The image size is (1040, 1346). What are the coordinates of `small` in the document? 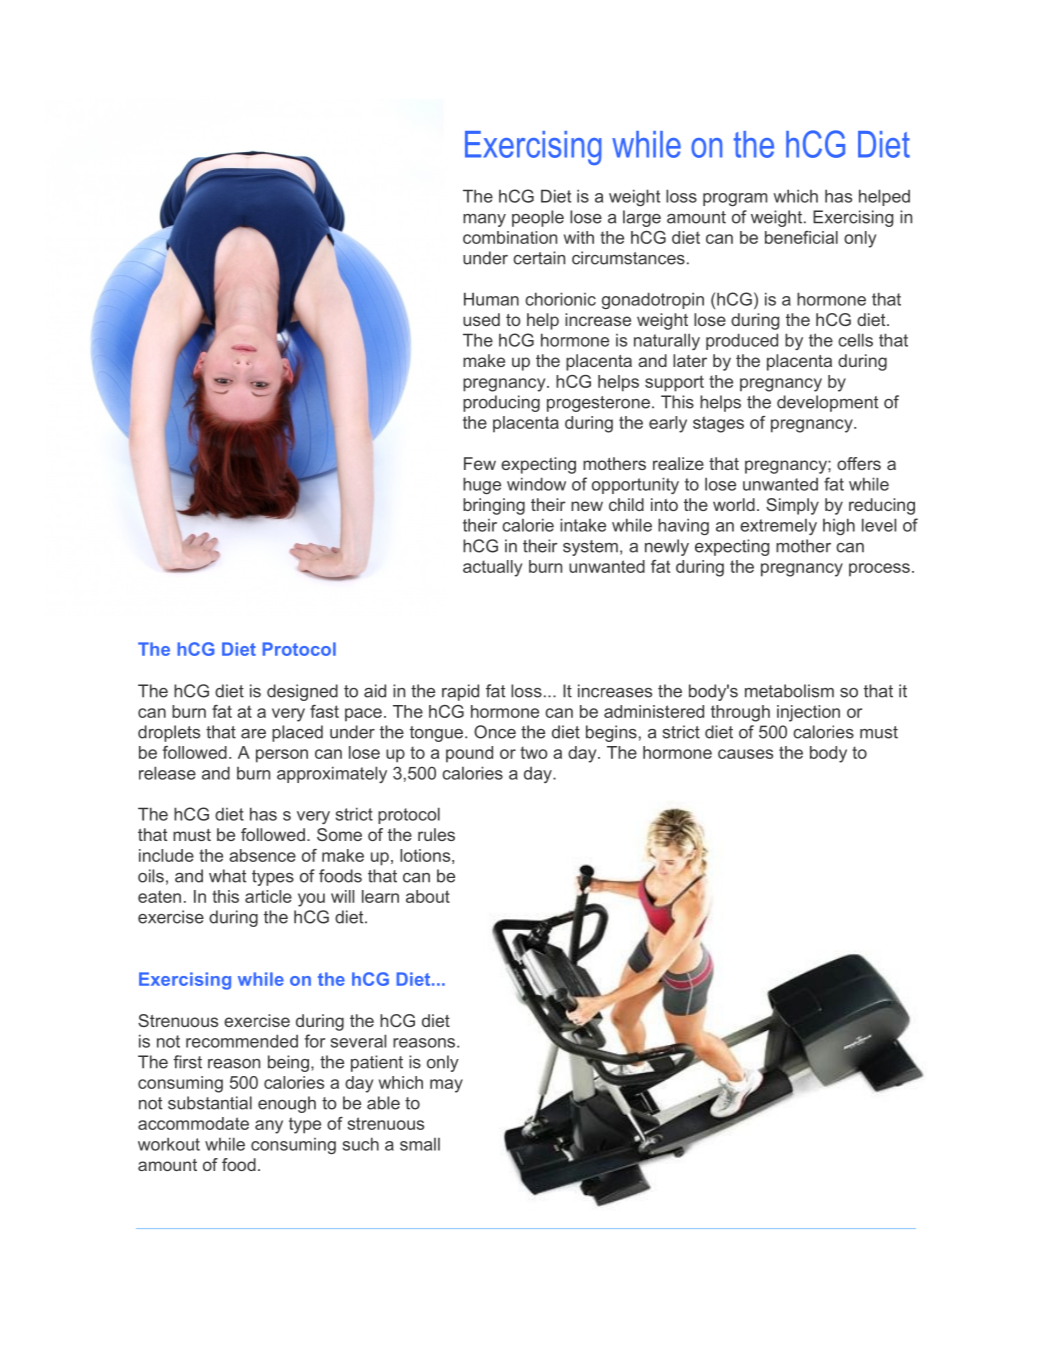 It's located at (420, 1144).
